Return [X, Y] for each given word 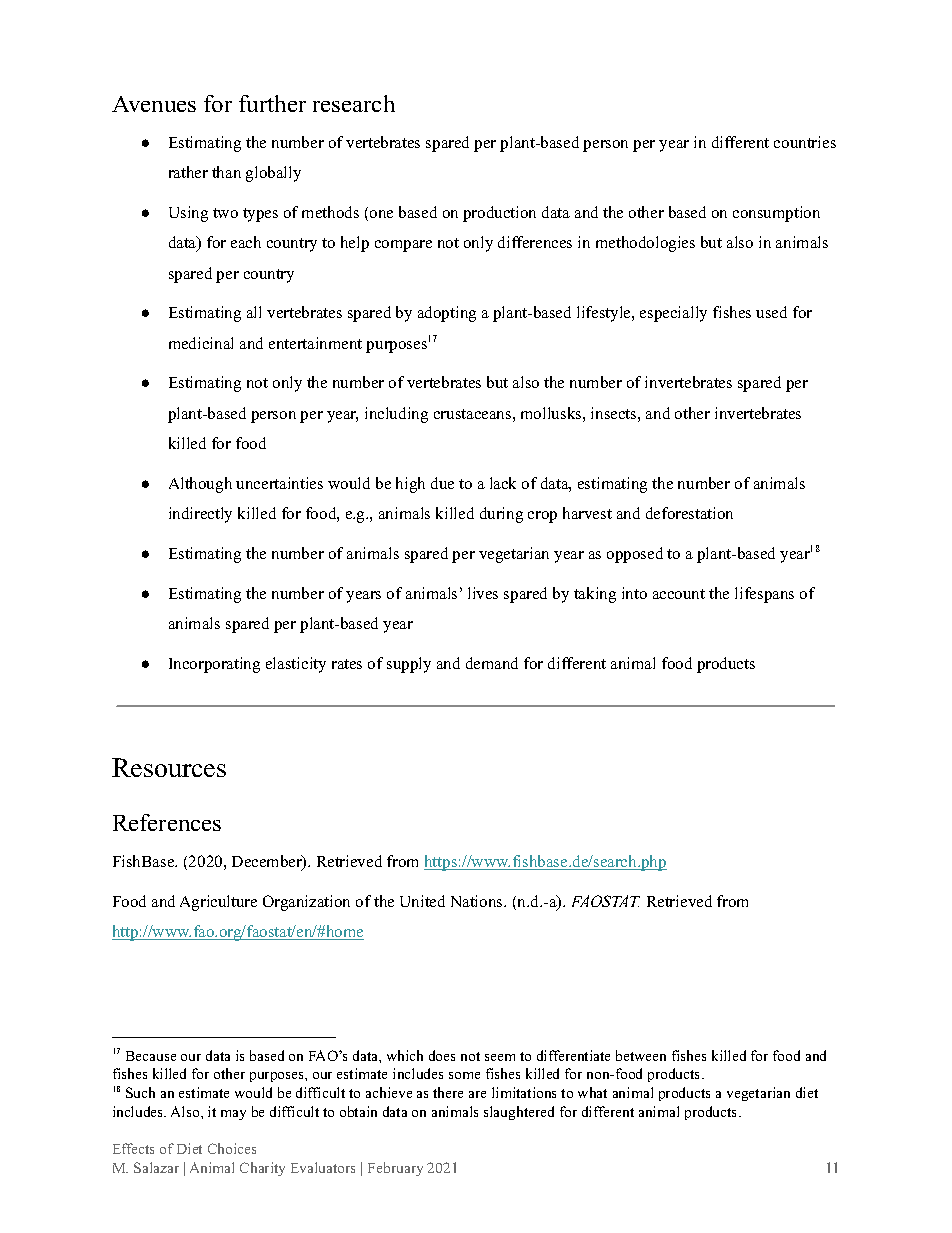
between [641, 1055]
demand [492, 663]
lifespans [764, 595]
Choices [232, 1148]
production [499, 214]
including [396, 415]
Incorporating [214, 665]
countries [805, 142]
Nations [478, 901]
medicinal [201, 343]
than [226, 172]
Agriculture [218, 903]
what [592, 1092]
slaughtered [519, 1113]
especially [673, 314]
